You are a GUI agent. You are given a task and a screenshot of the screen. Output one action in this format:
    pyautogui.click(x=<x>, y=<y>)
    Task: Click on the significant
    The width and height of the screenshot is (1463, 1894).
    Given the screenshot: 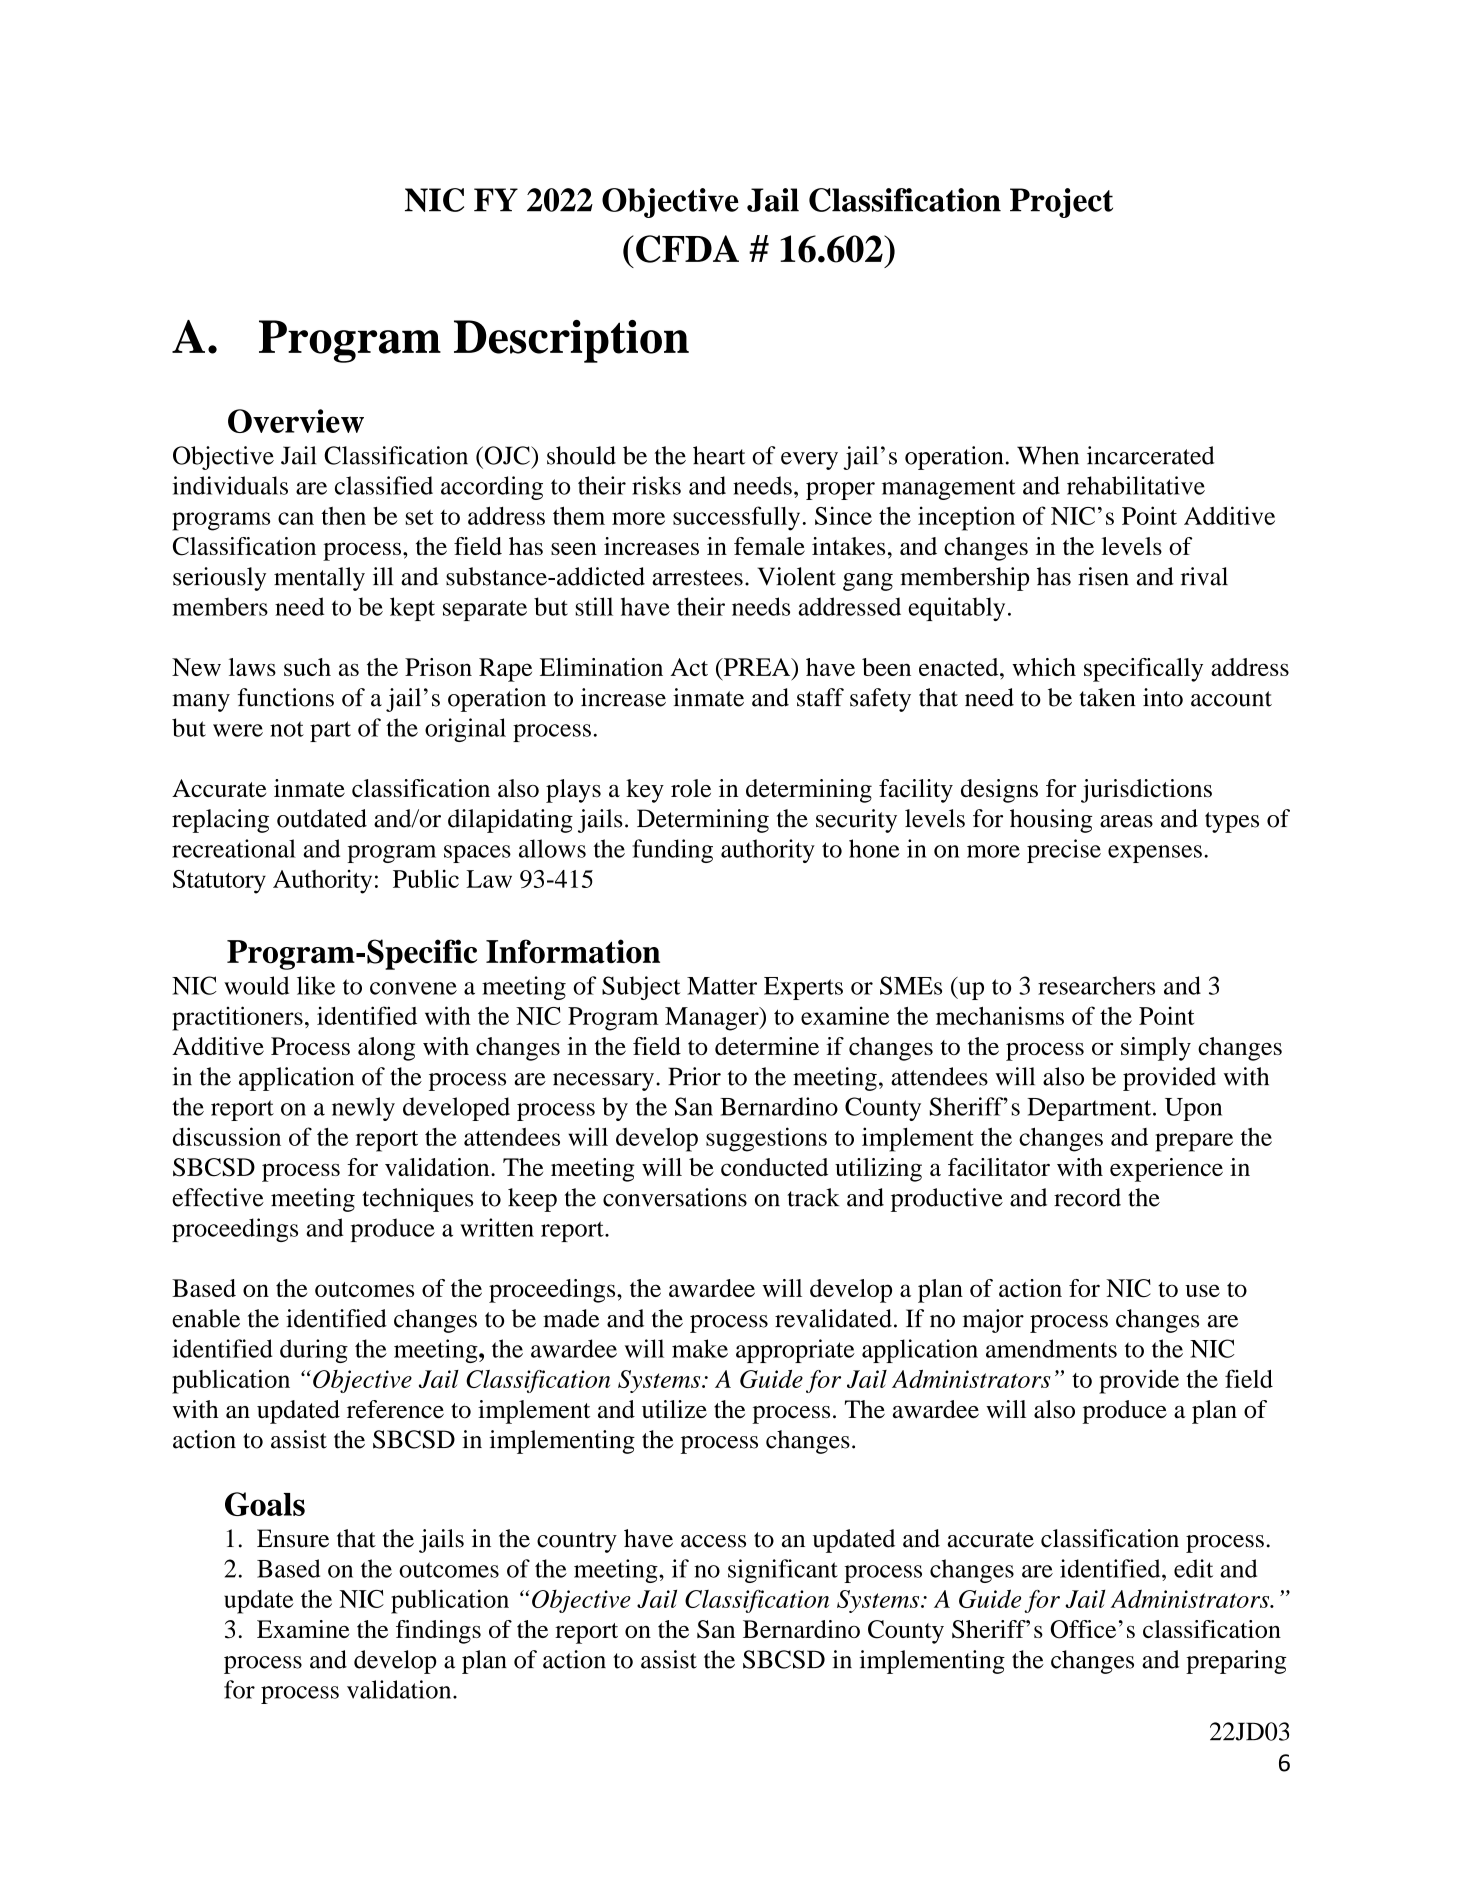 What is the action you would take?
    pyautogui.click(x=783, y=1571)
